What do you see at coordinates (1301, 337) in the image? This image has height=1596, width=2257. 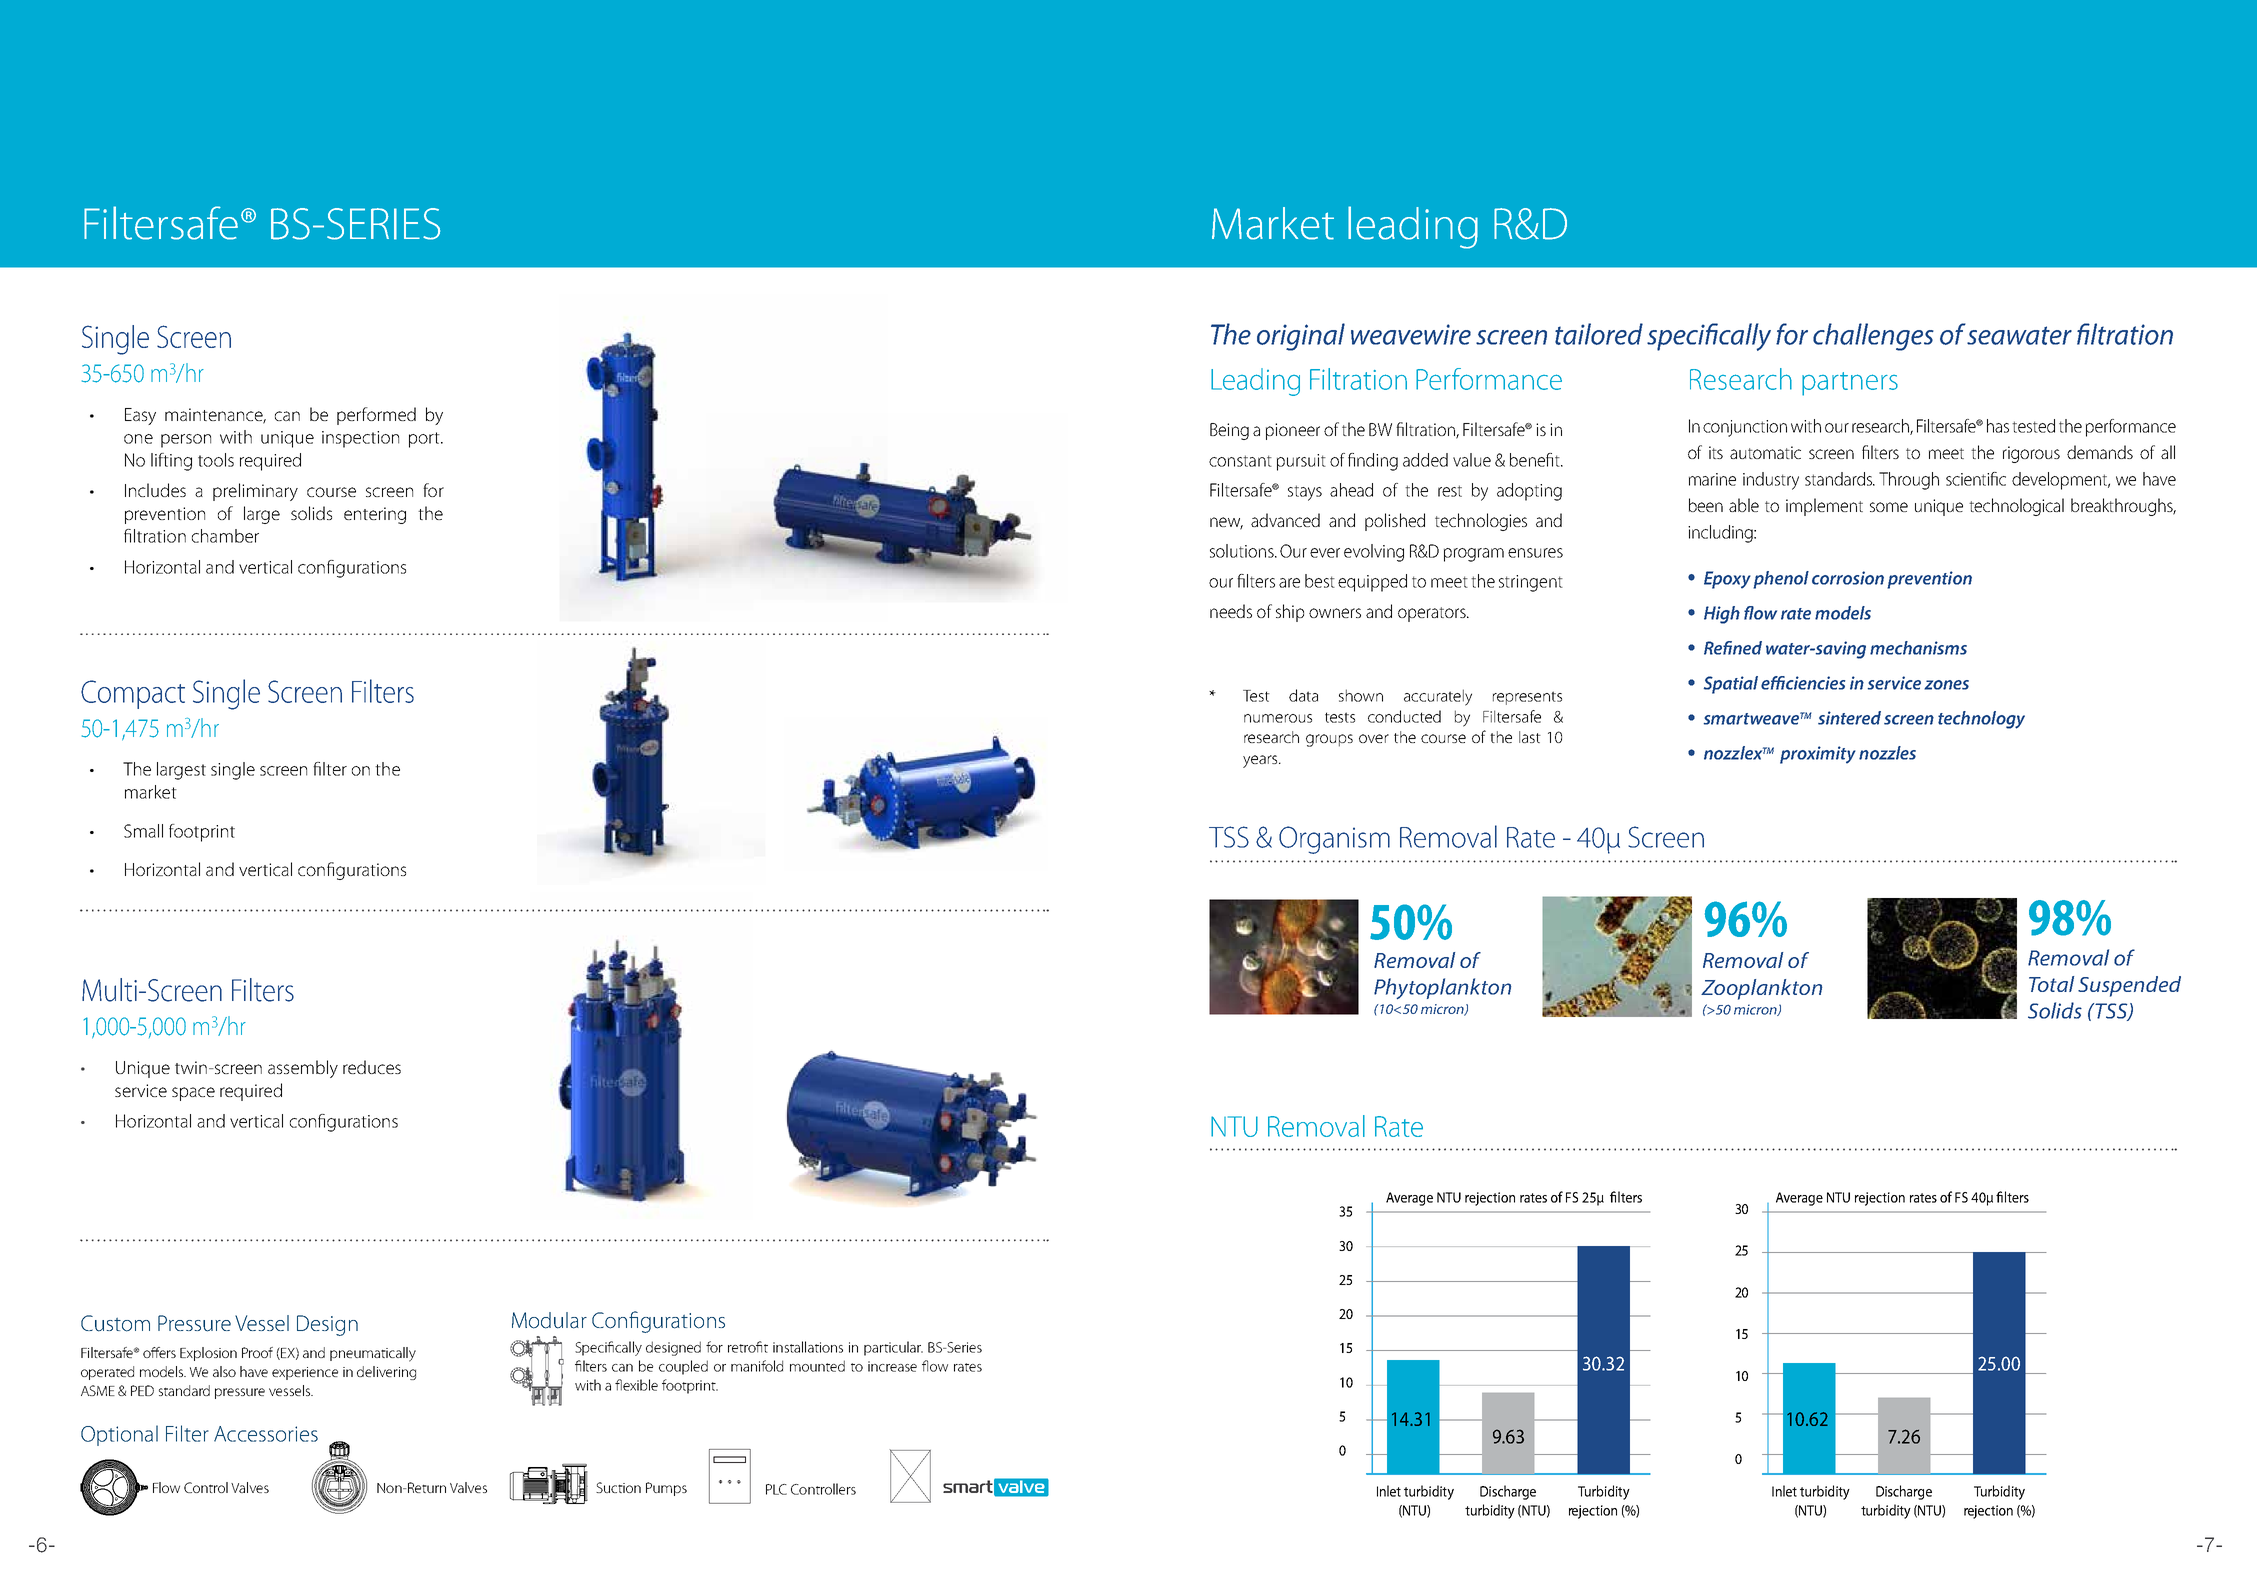 I see `original` at bounding box center [1301, 337].
